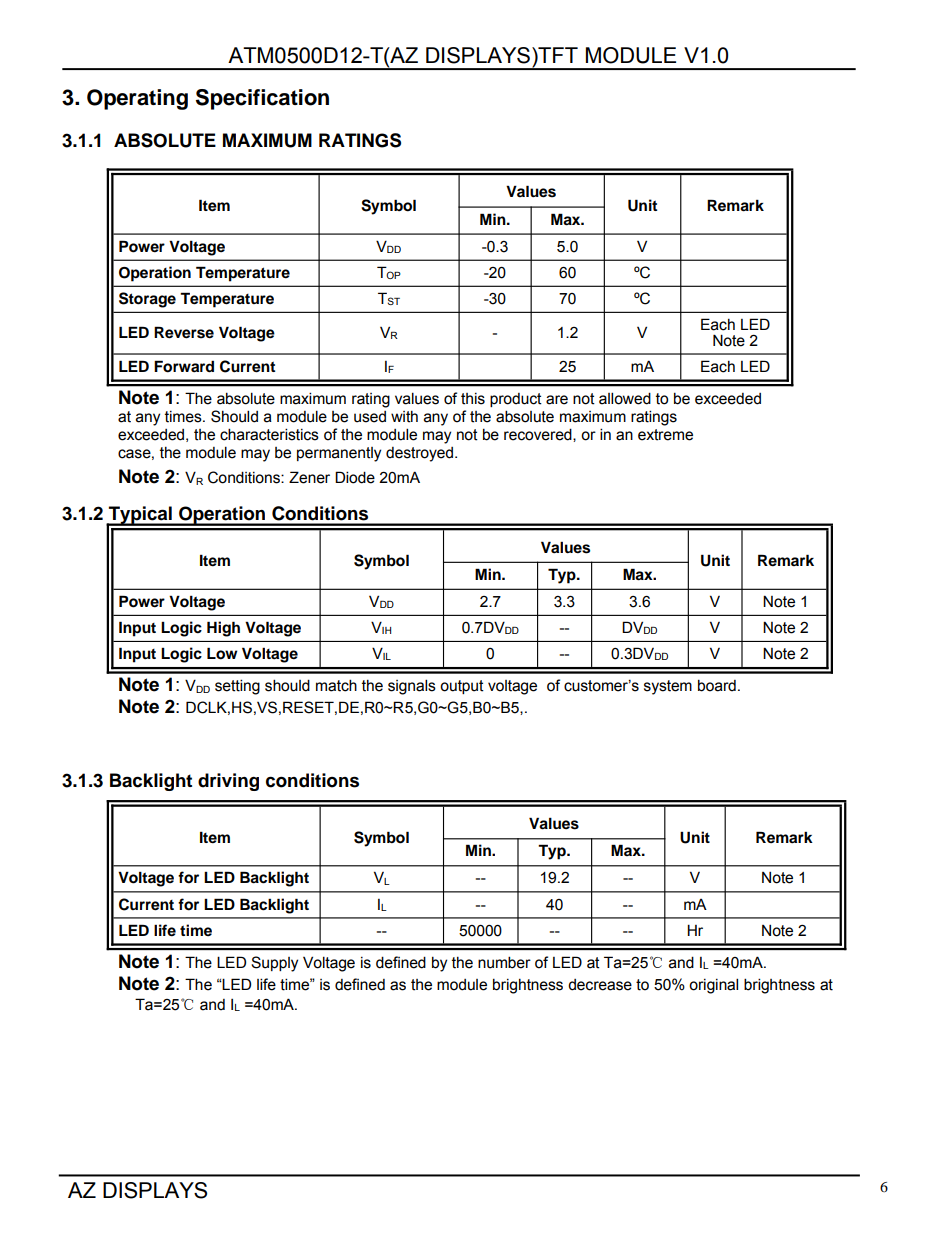 This document has width=952, height=1233. Describe the element at coordinates (228, 782) in the document. I see `driving` at that location.
